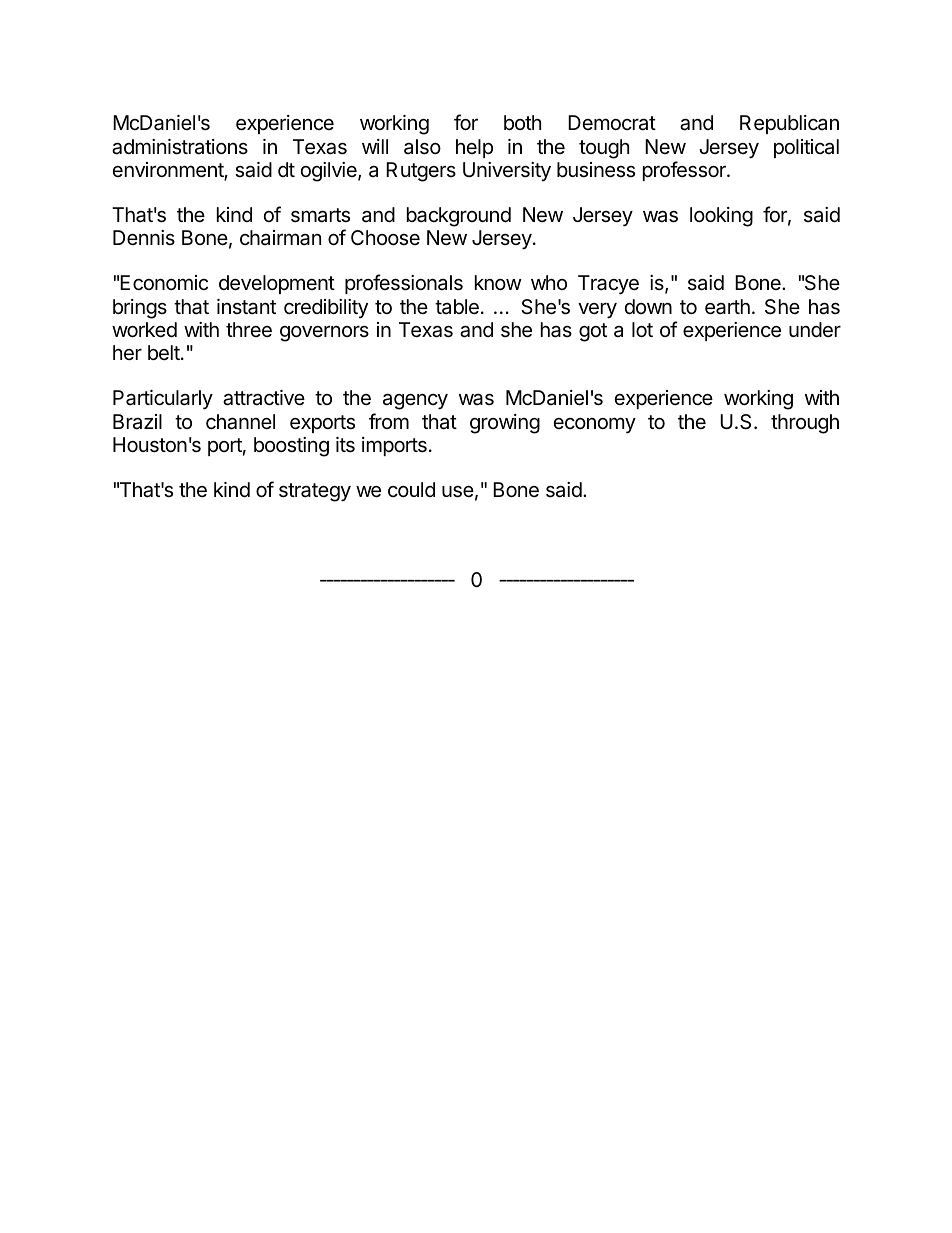  I want to click on administrations, so click(180, 147).
